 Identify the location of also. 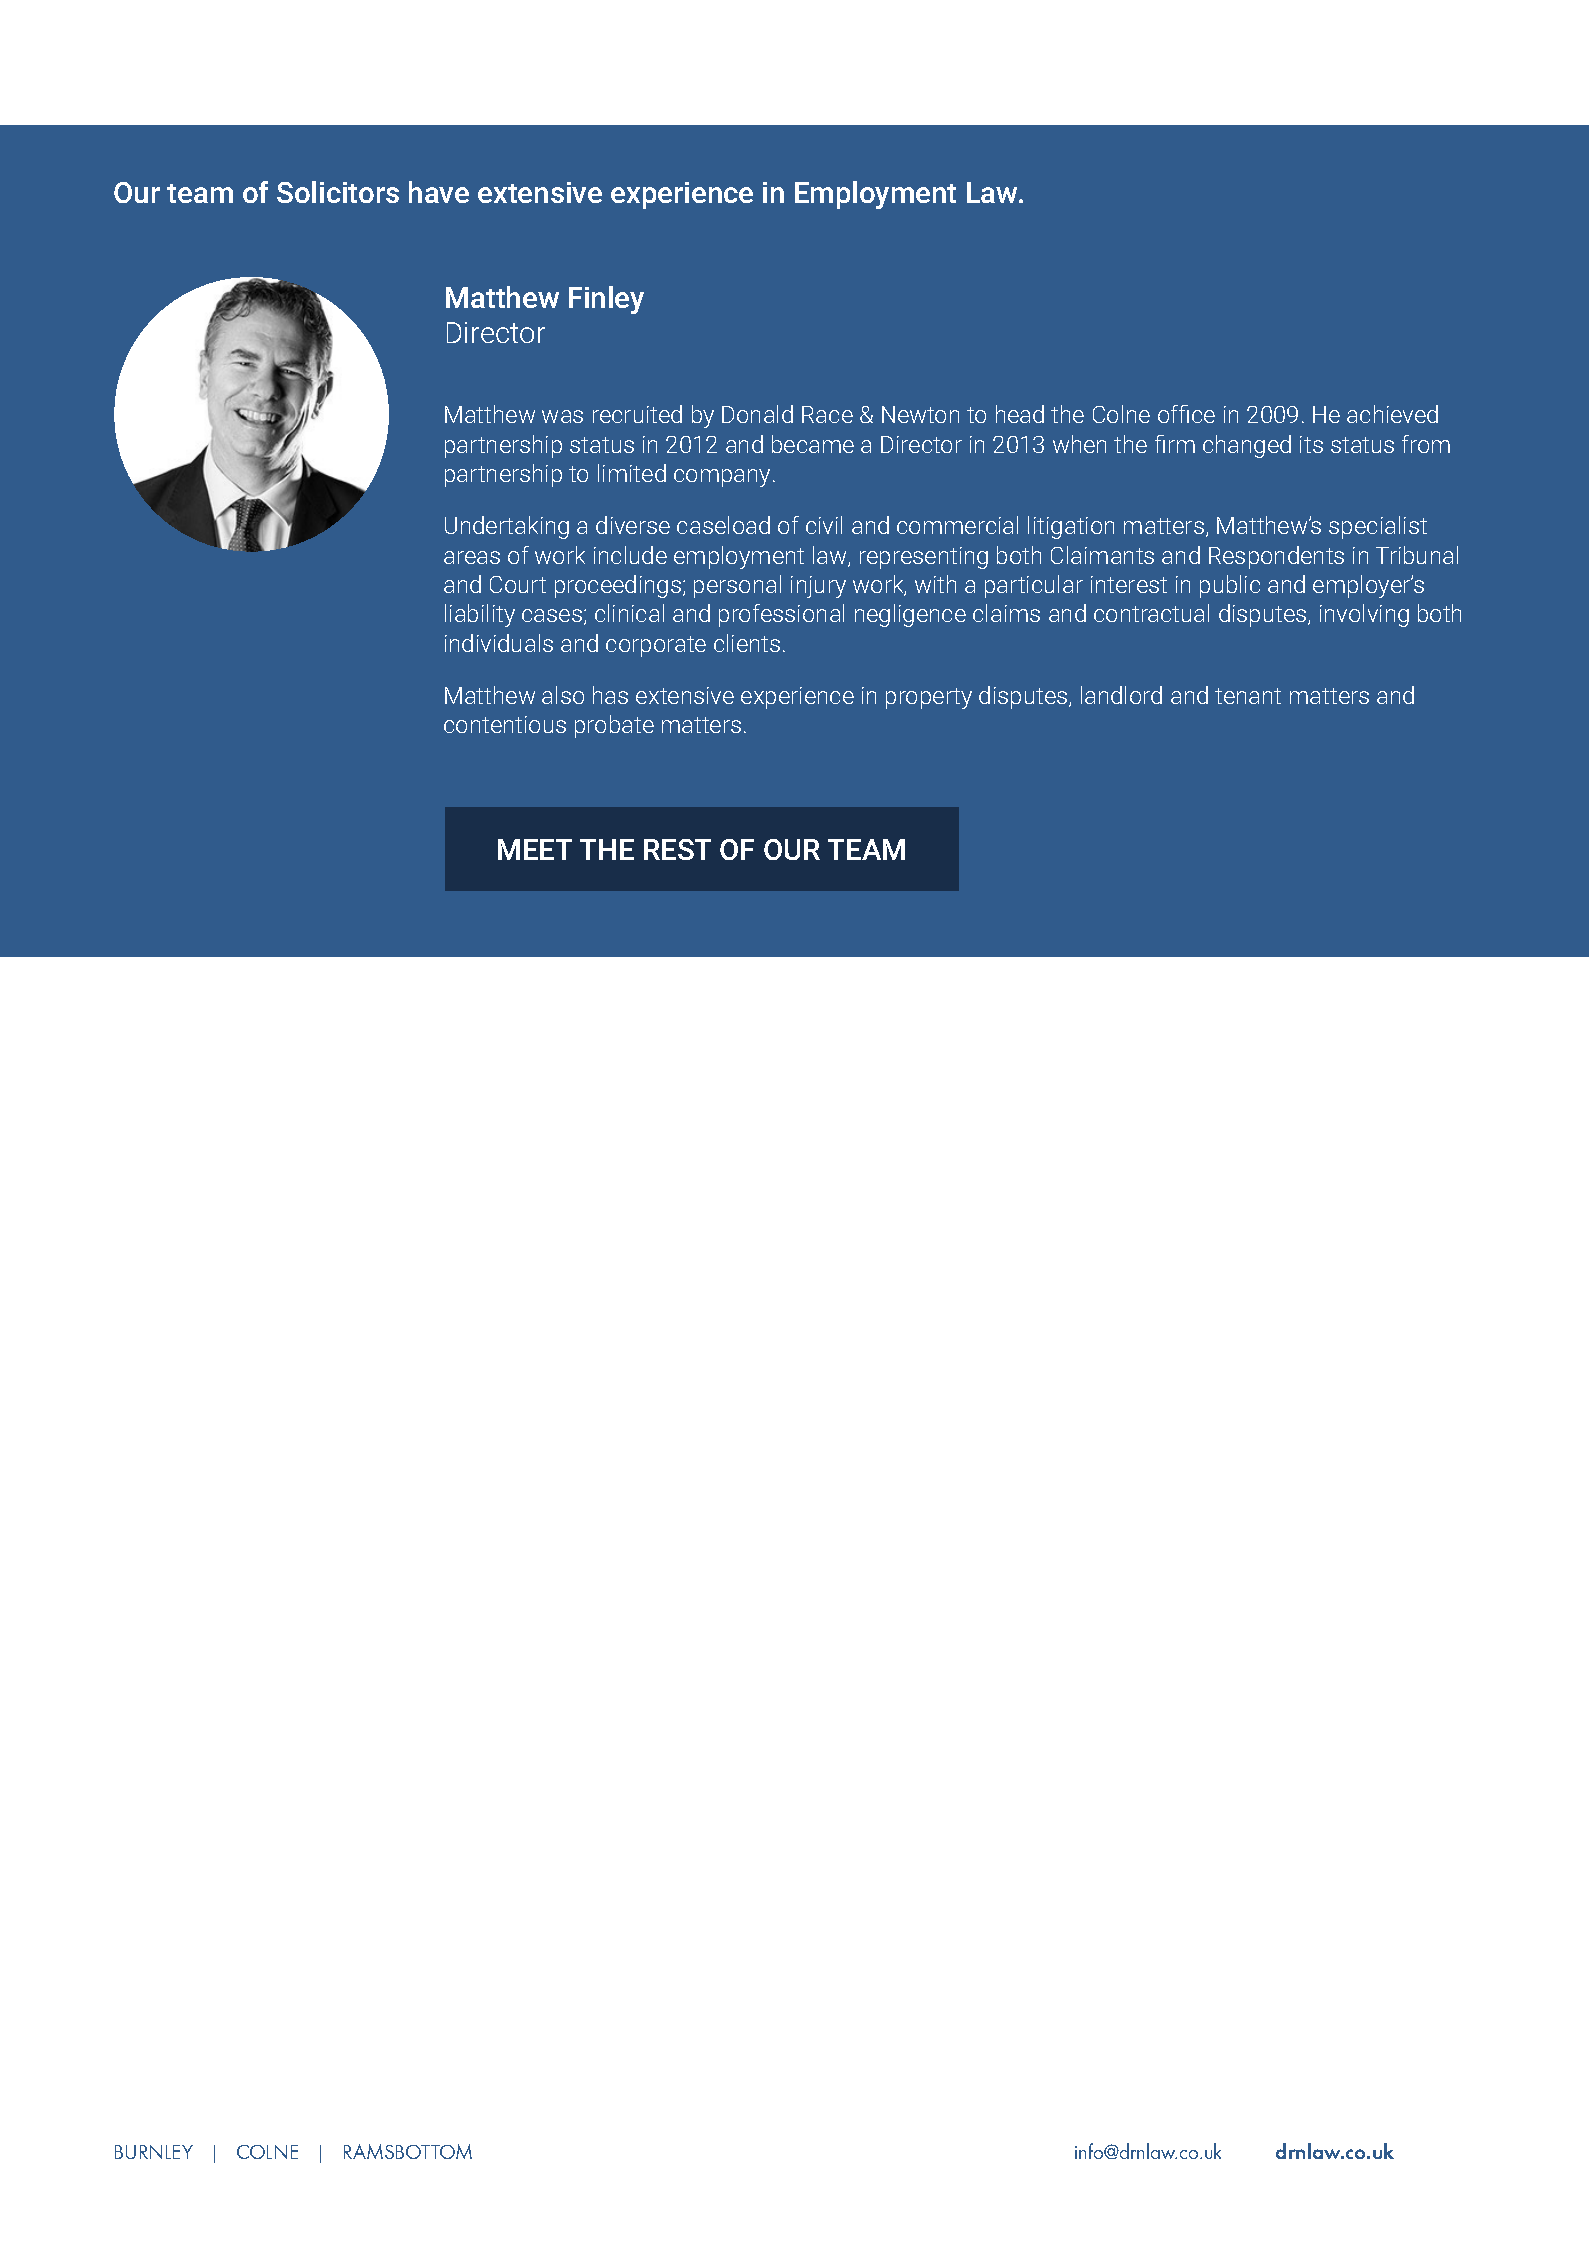
(563, 695).
